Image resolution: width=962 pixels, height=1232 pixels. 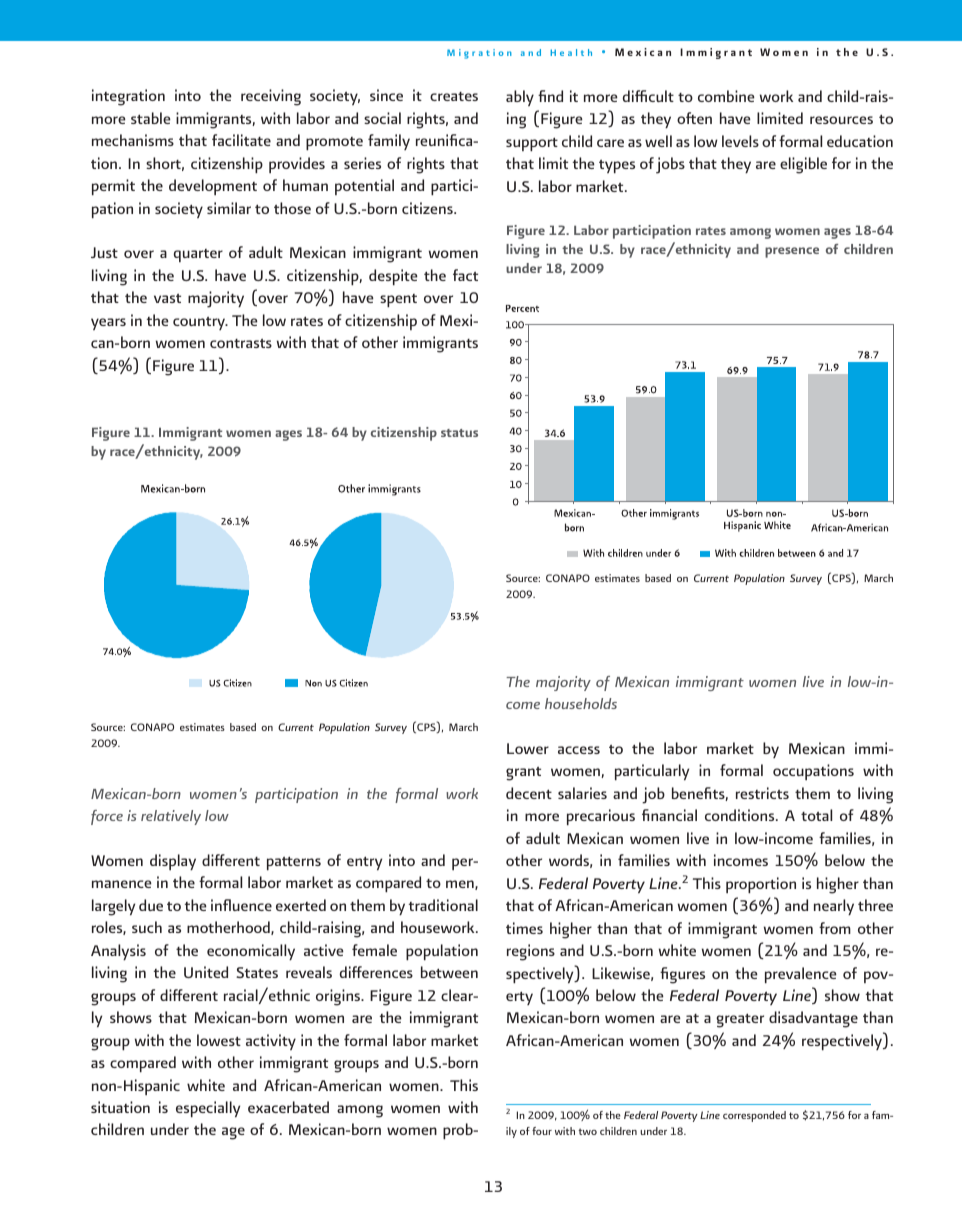 What do you see at coordinates (208, 1109) in the page?
I see `especially` at bounding box center [208, 1109].
